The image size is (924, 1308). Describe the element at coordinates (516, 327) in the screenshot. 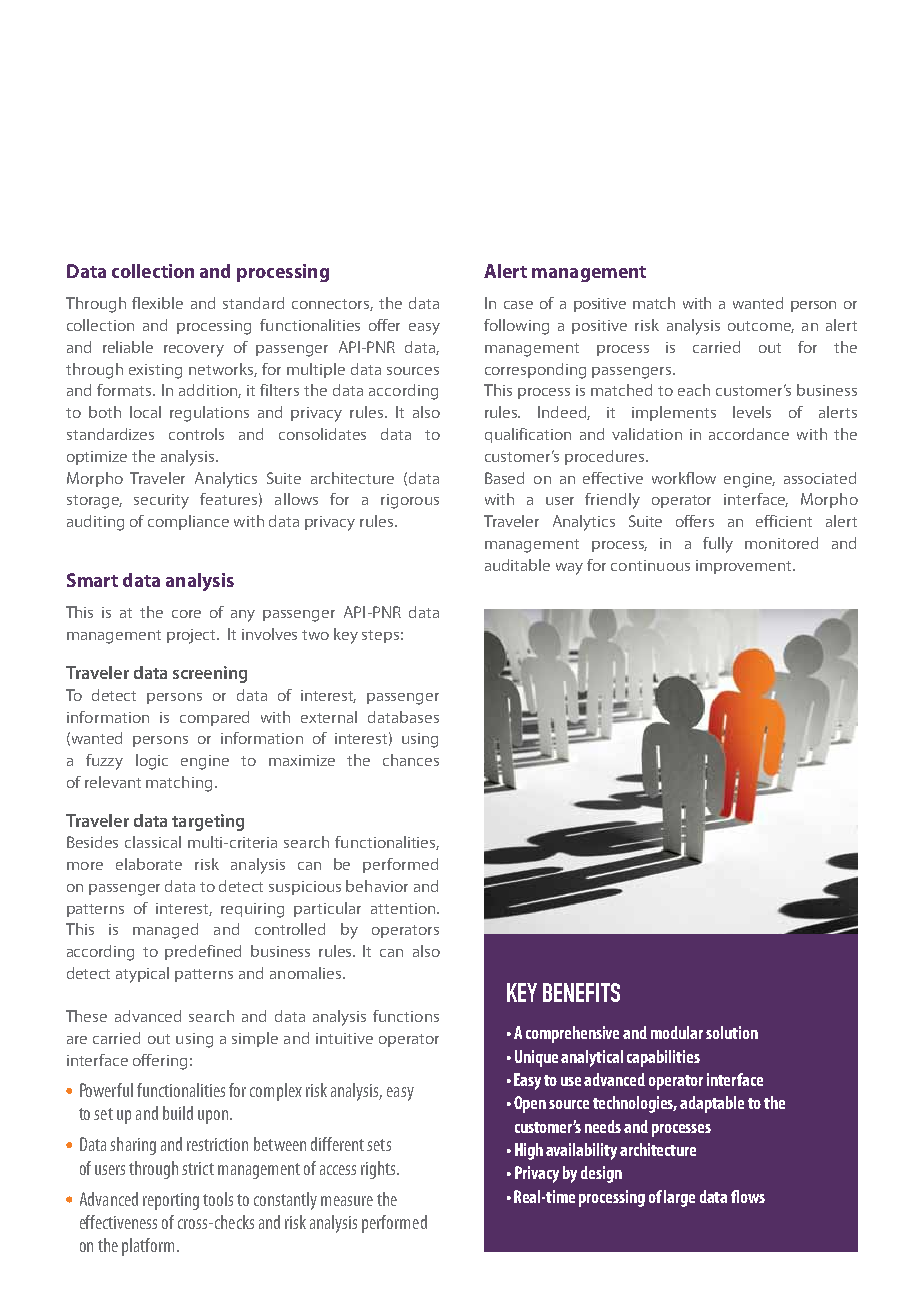

I see `following` at that location.
